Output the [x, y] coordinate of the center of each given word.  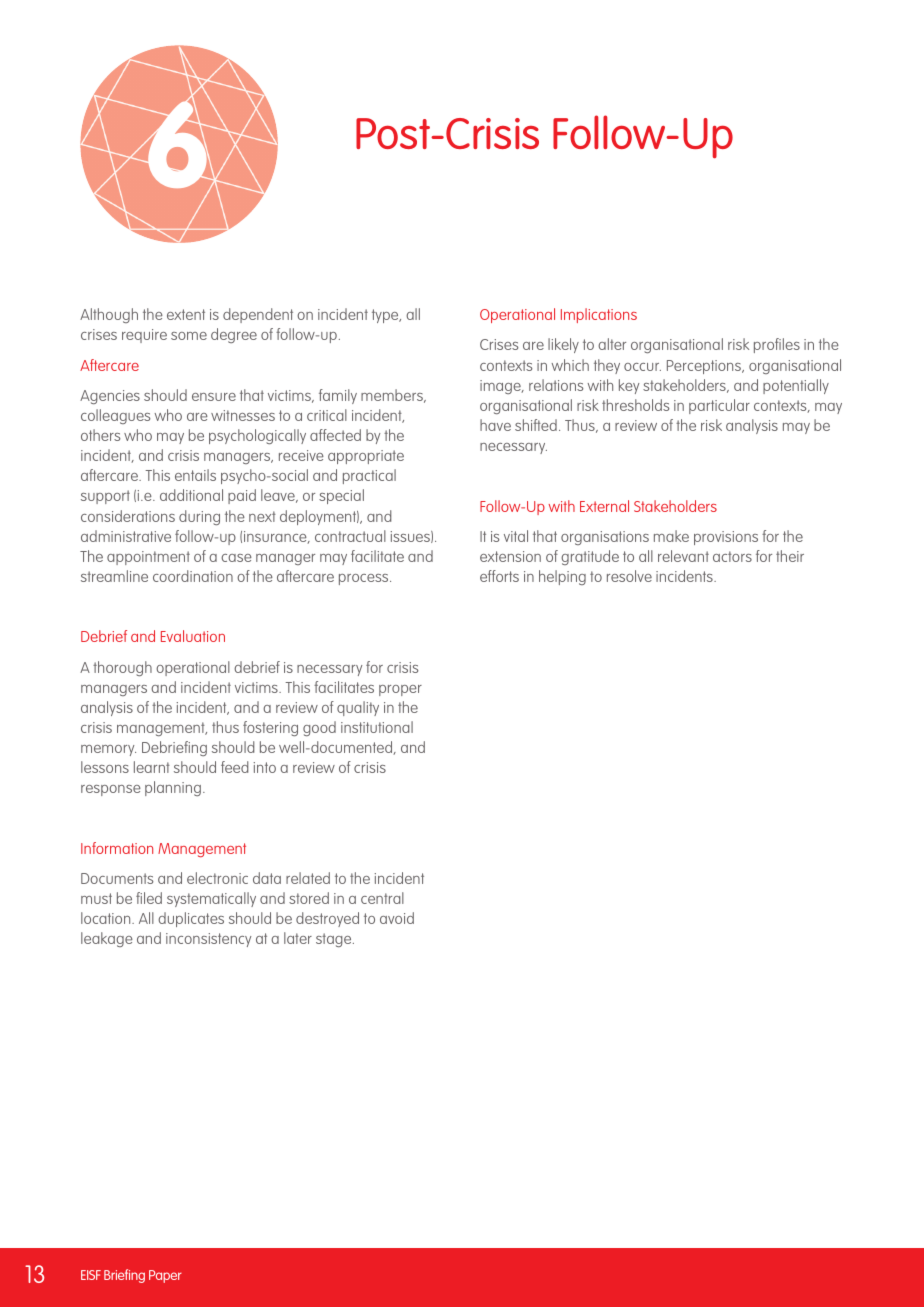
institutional [377, 727]
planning [173, 788]
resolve [629, 576]
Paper [165, 1276]
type [386, 316]
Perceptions [705, 367]
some [189, 336]
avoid [397, 918]
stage [335, 940]
